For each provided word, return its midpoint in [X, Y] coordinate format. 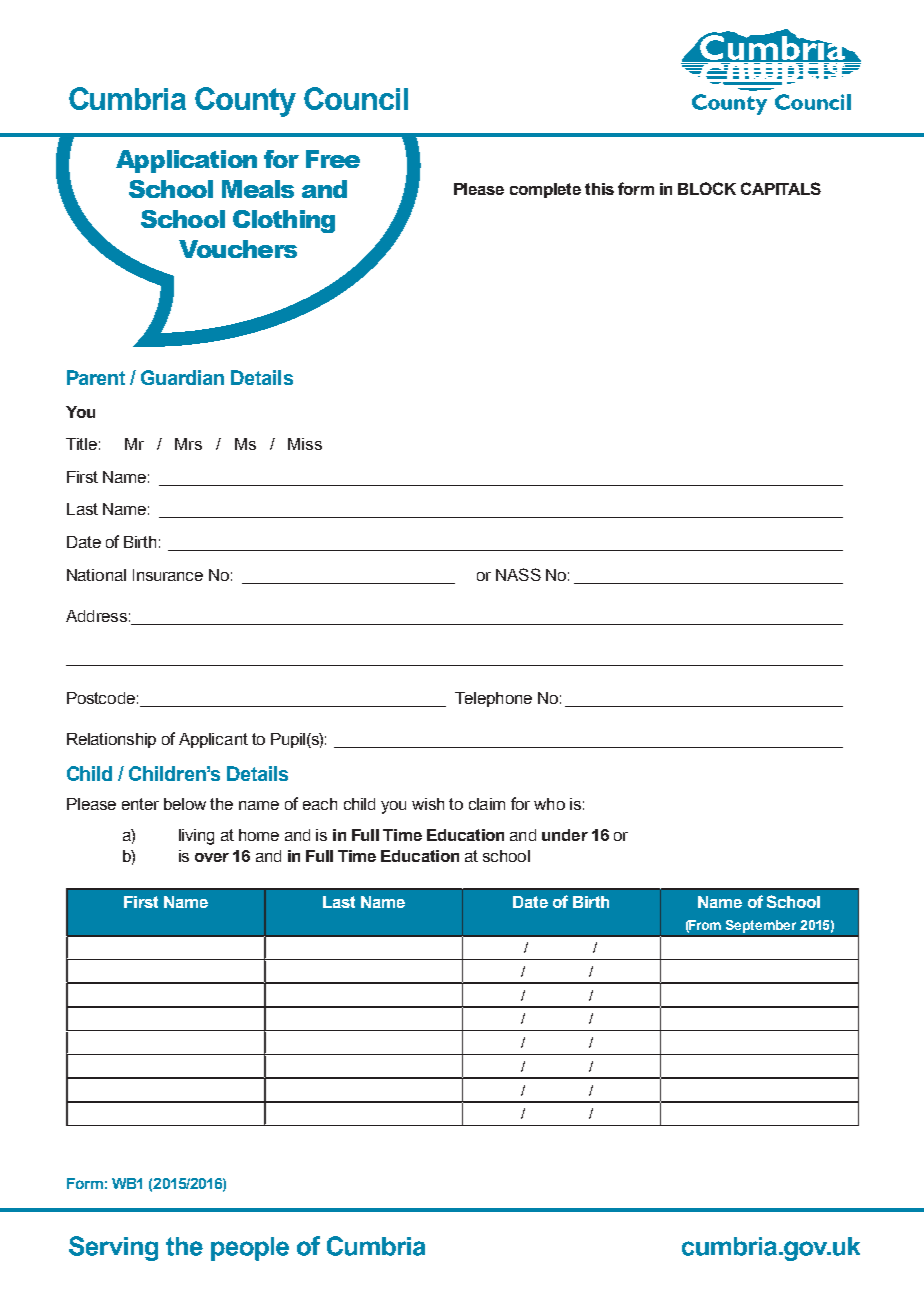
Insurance [168, 575]
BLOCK [707, 188]
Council [356, 98]
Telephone [493, 699]
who [549, 804]
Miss [305, 444]
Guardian [182, 377]
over [212, 857]
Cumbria [127, 98]
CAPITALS [781, 188]
